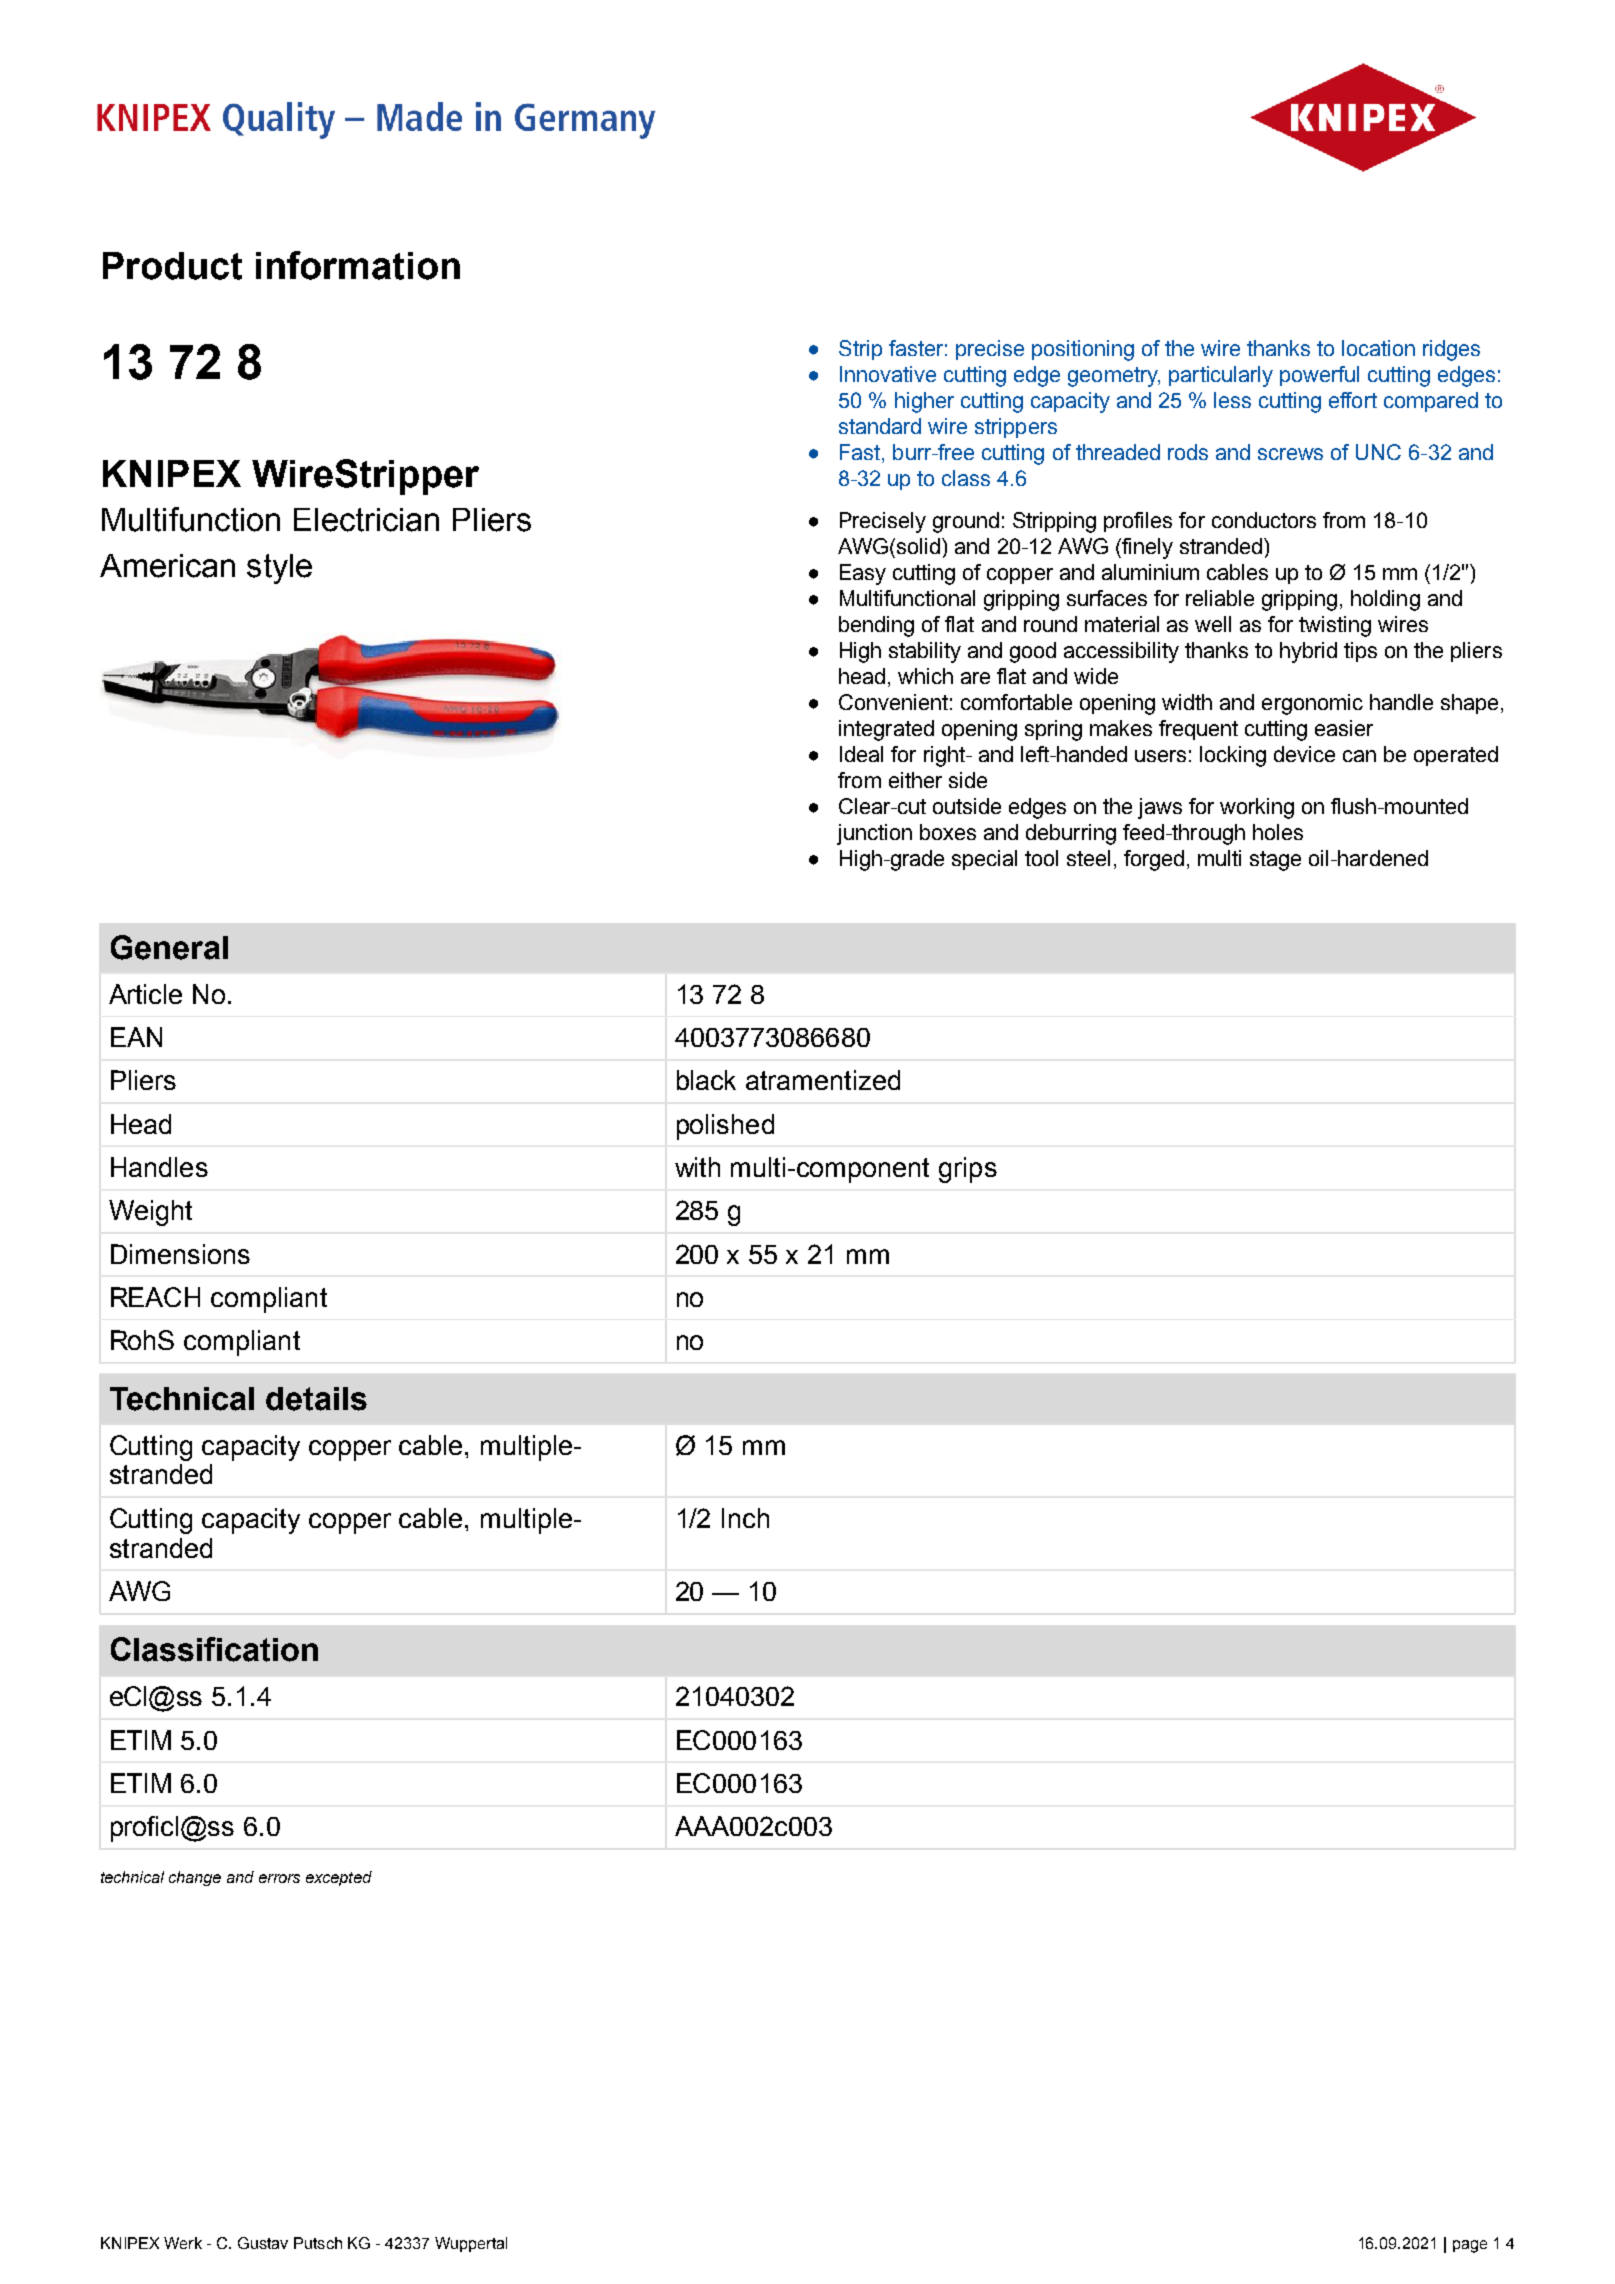 This screenshot has height=2284, width=1615. I want to click on Gustav, so click(263, 2243).
